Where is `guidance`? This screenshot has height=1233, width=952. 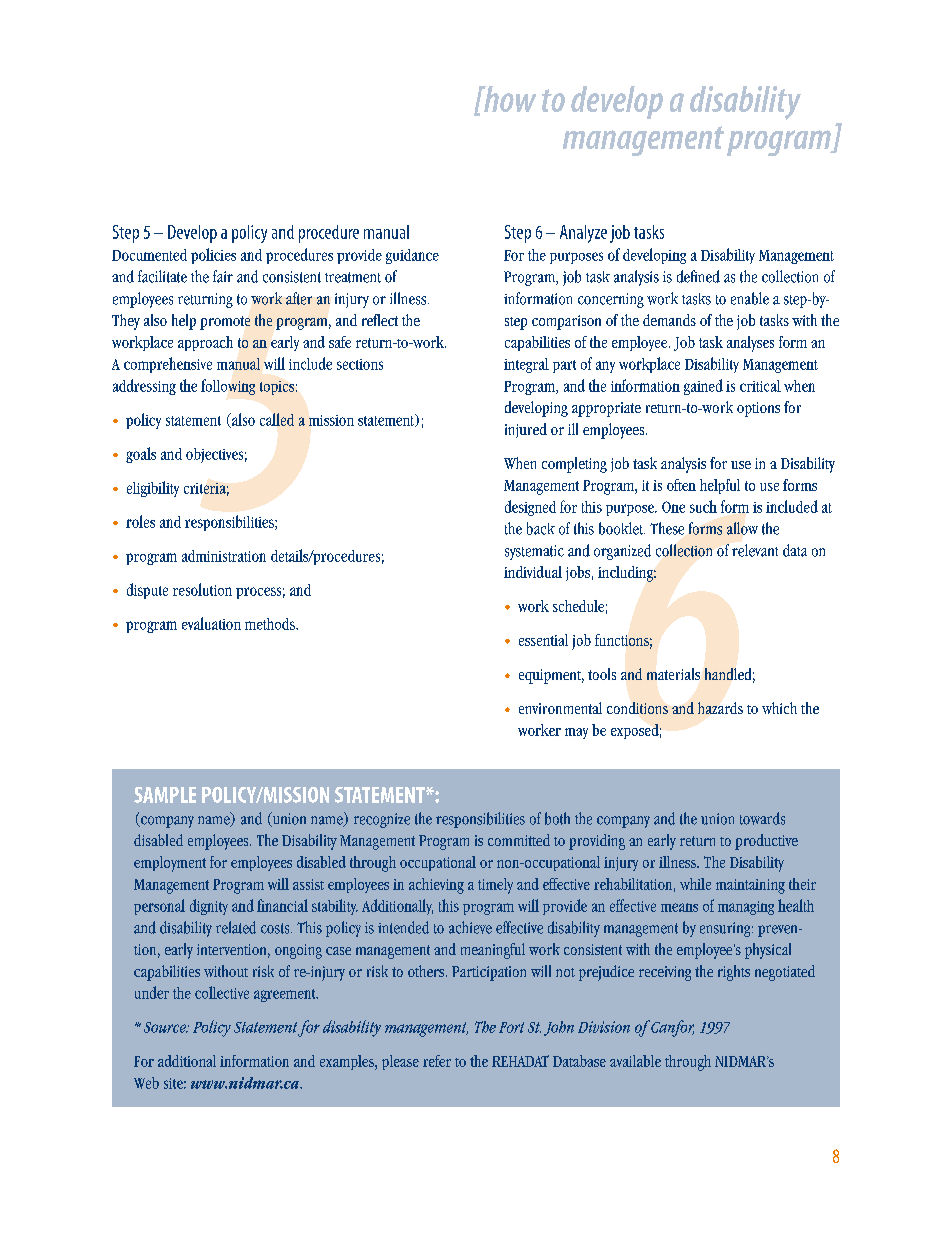 guidance is located at coordinates (412, 256).
